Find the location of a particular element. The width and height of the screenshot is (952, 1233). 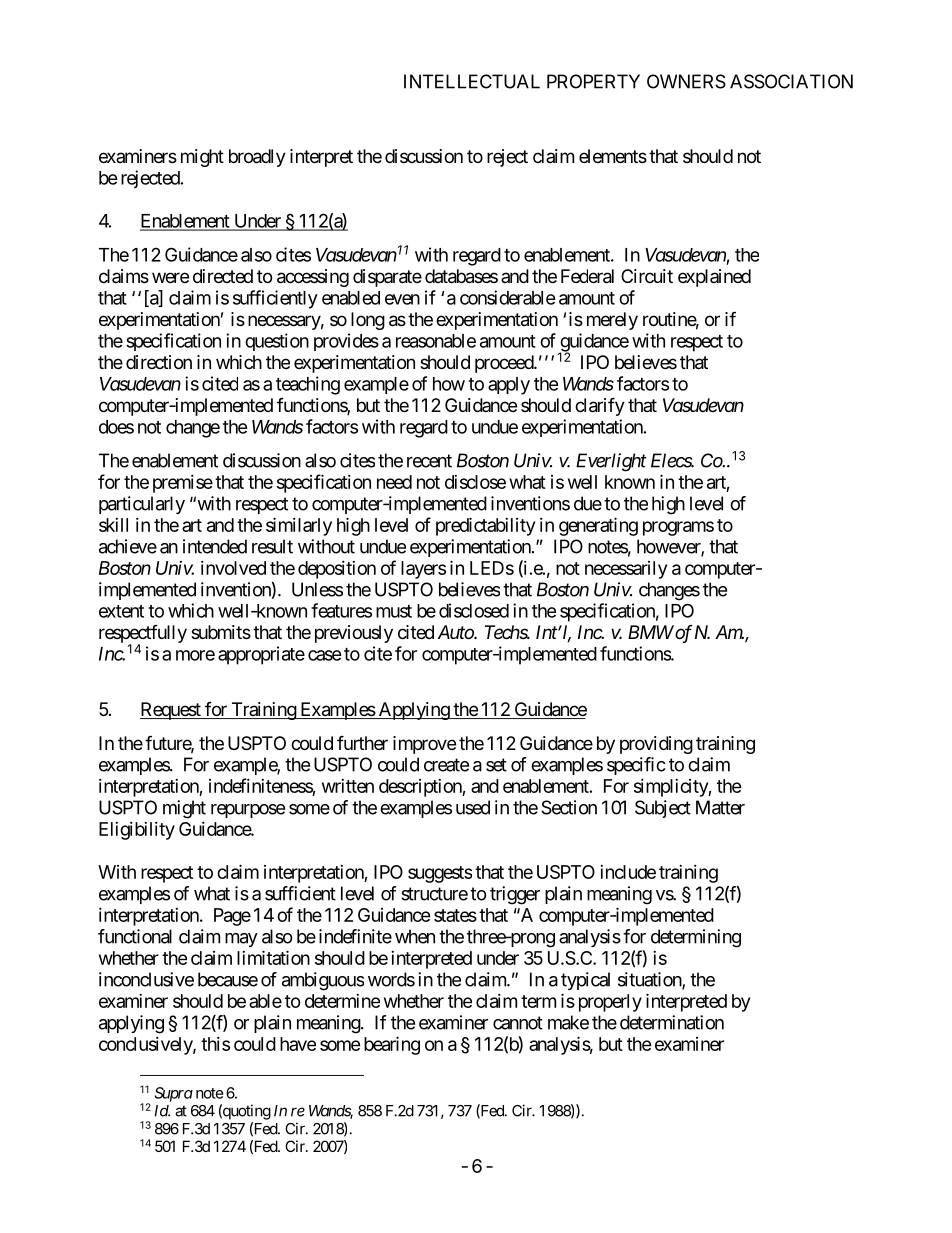

OWNERS is located at coordinates (686, 81).
